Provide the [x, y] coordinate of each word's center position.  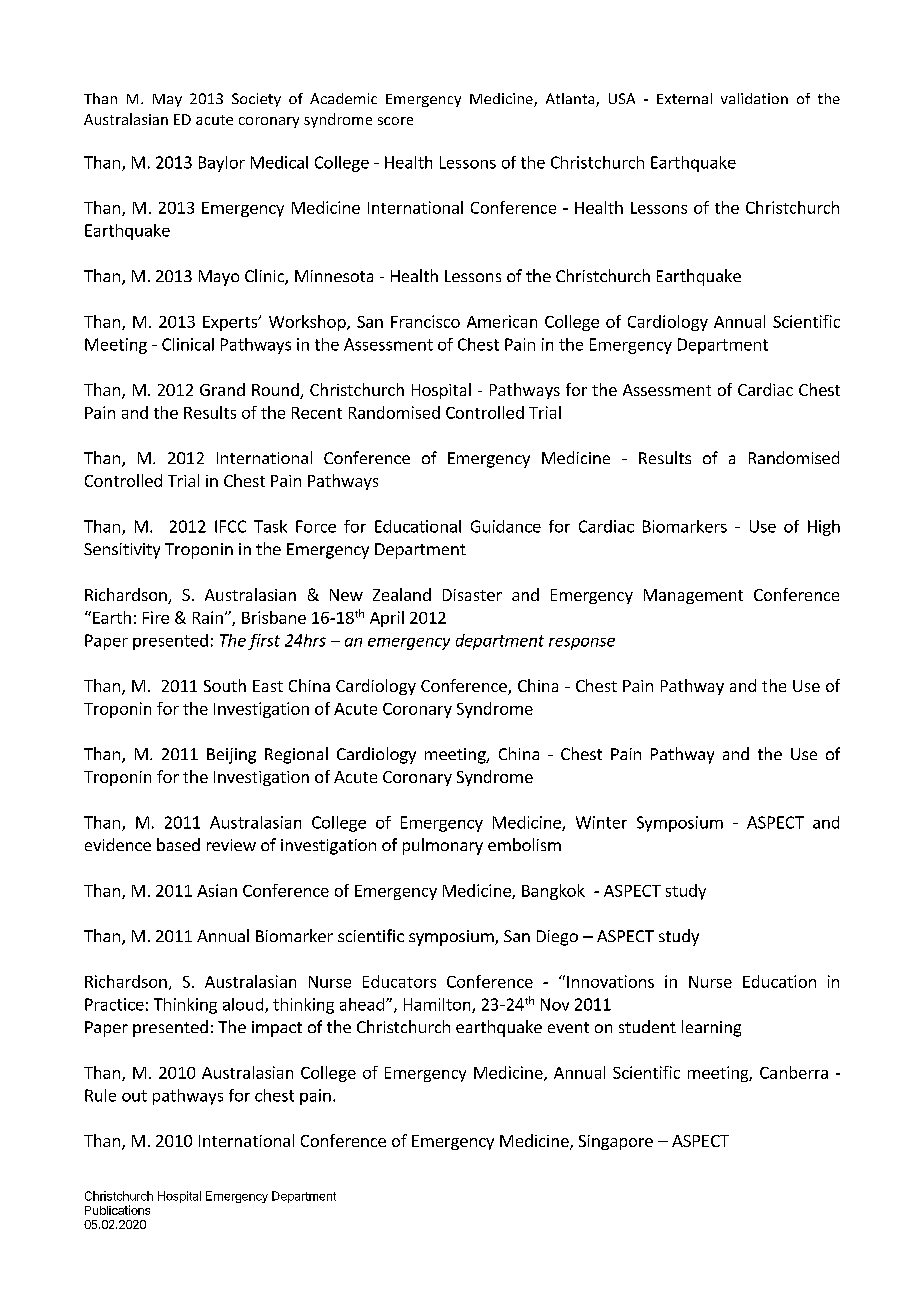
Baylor [222, 164]
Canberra [794, 1072]
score [395, 121]
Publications [117, 1210]
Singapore [616, 1142]
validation [754, 98]
